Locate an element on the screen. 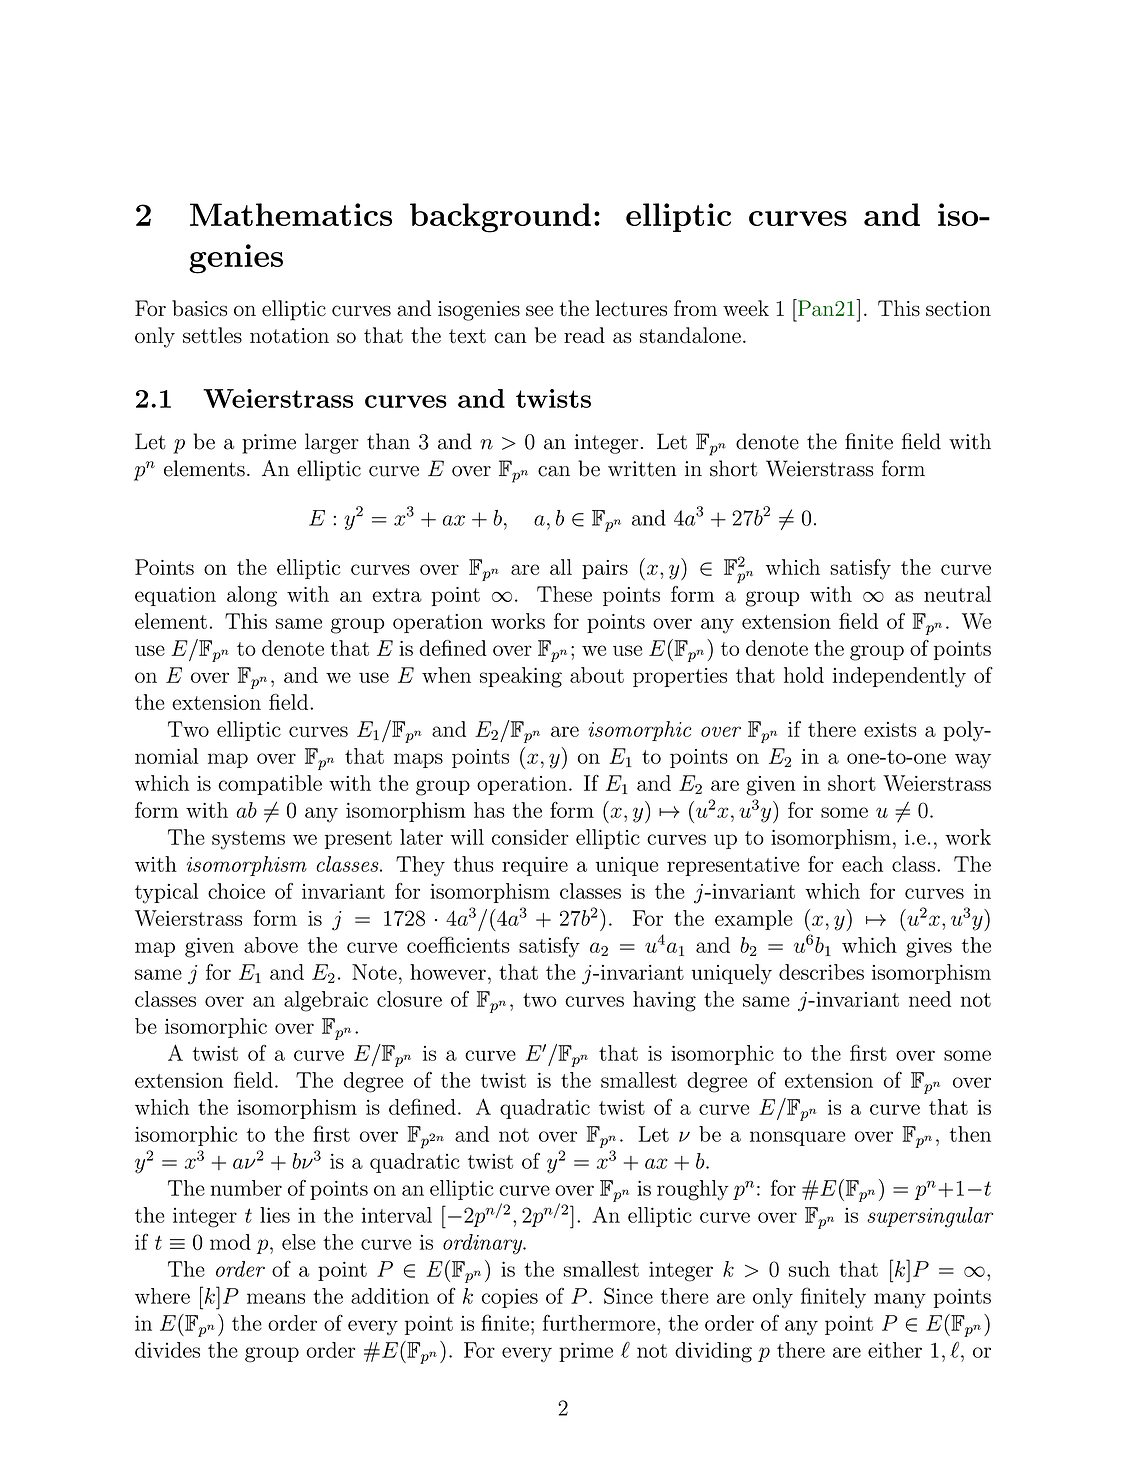 The height and width of the screenshot is (1480, 1143). along is located at coordinates (252, 596).
